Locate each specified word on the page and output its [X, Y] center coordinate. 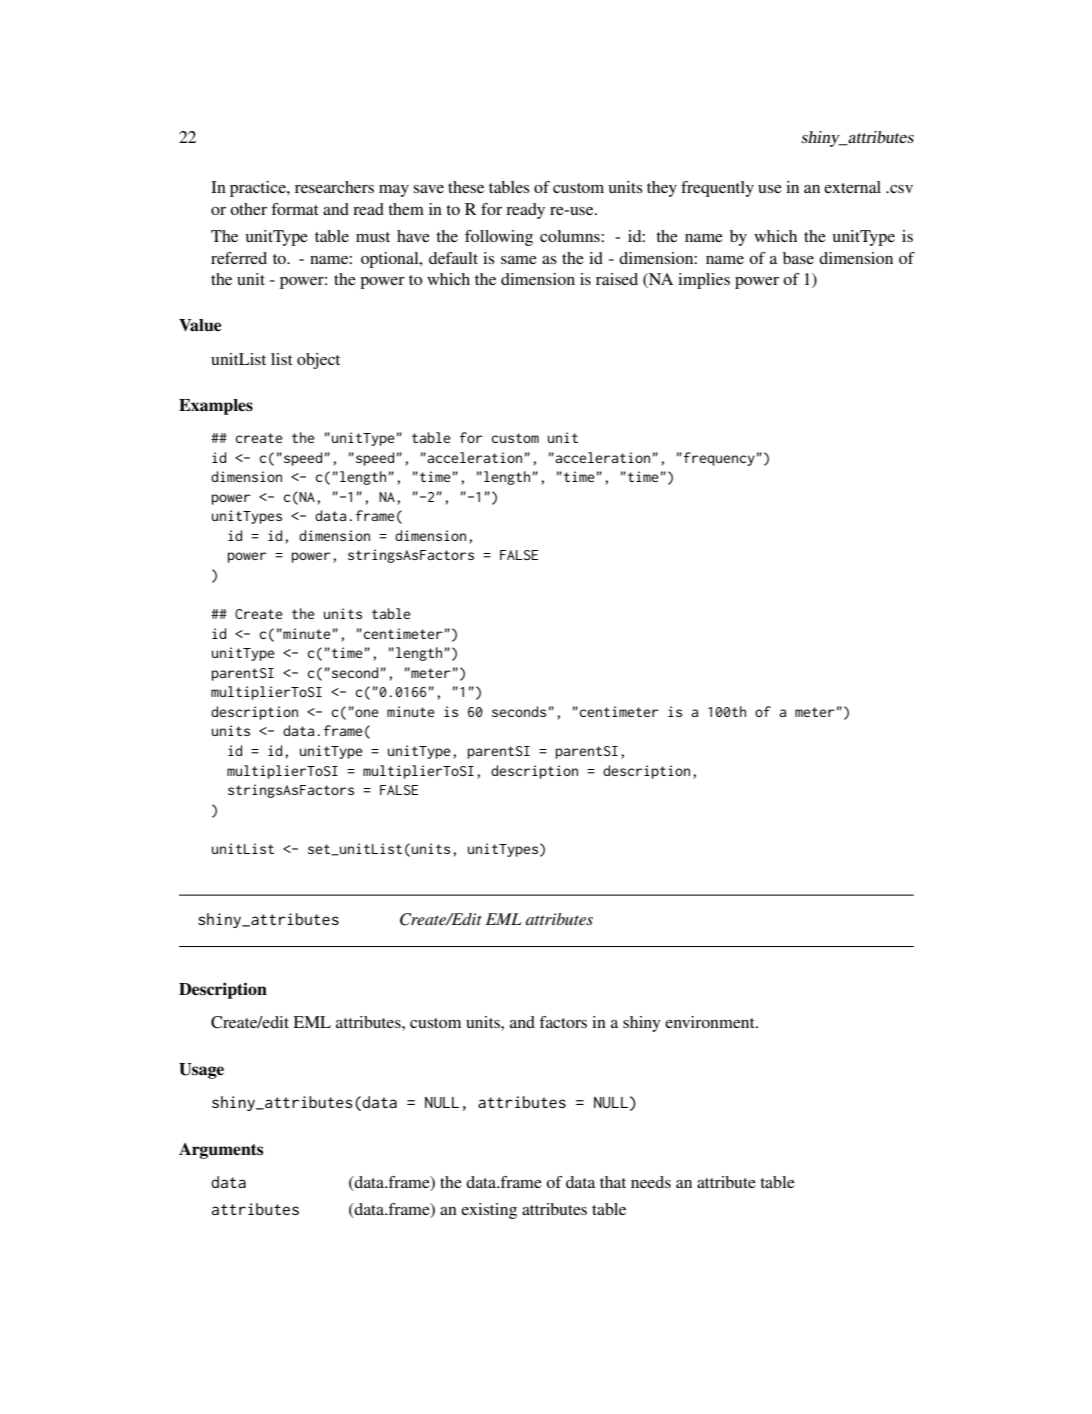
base [798, 258]
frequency [719, 459]
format [294, 209]
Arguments [221, 1151]
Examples [216, 407]
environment [711, 1022]
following [499, 238]
